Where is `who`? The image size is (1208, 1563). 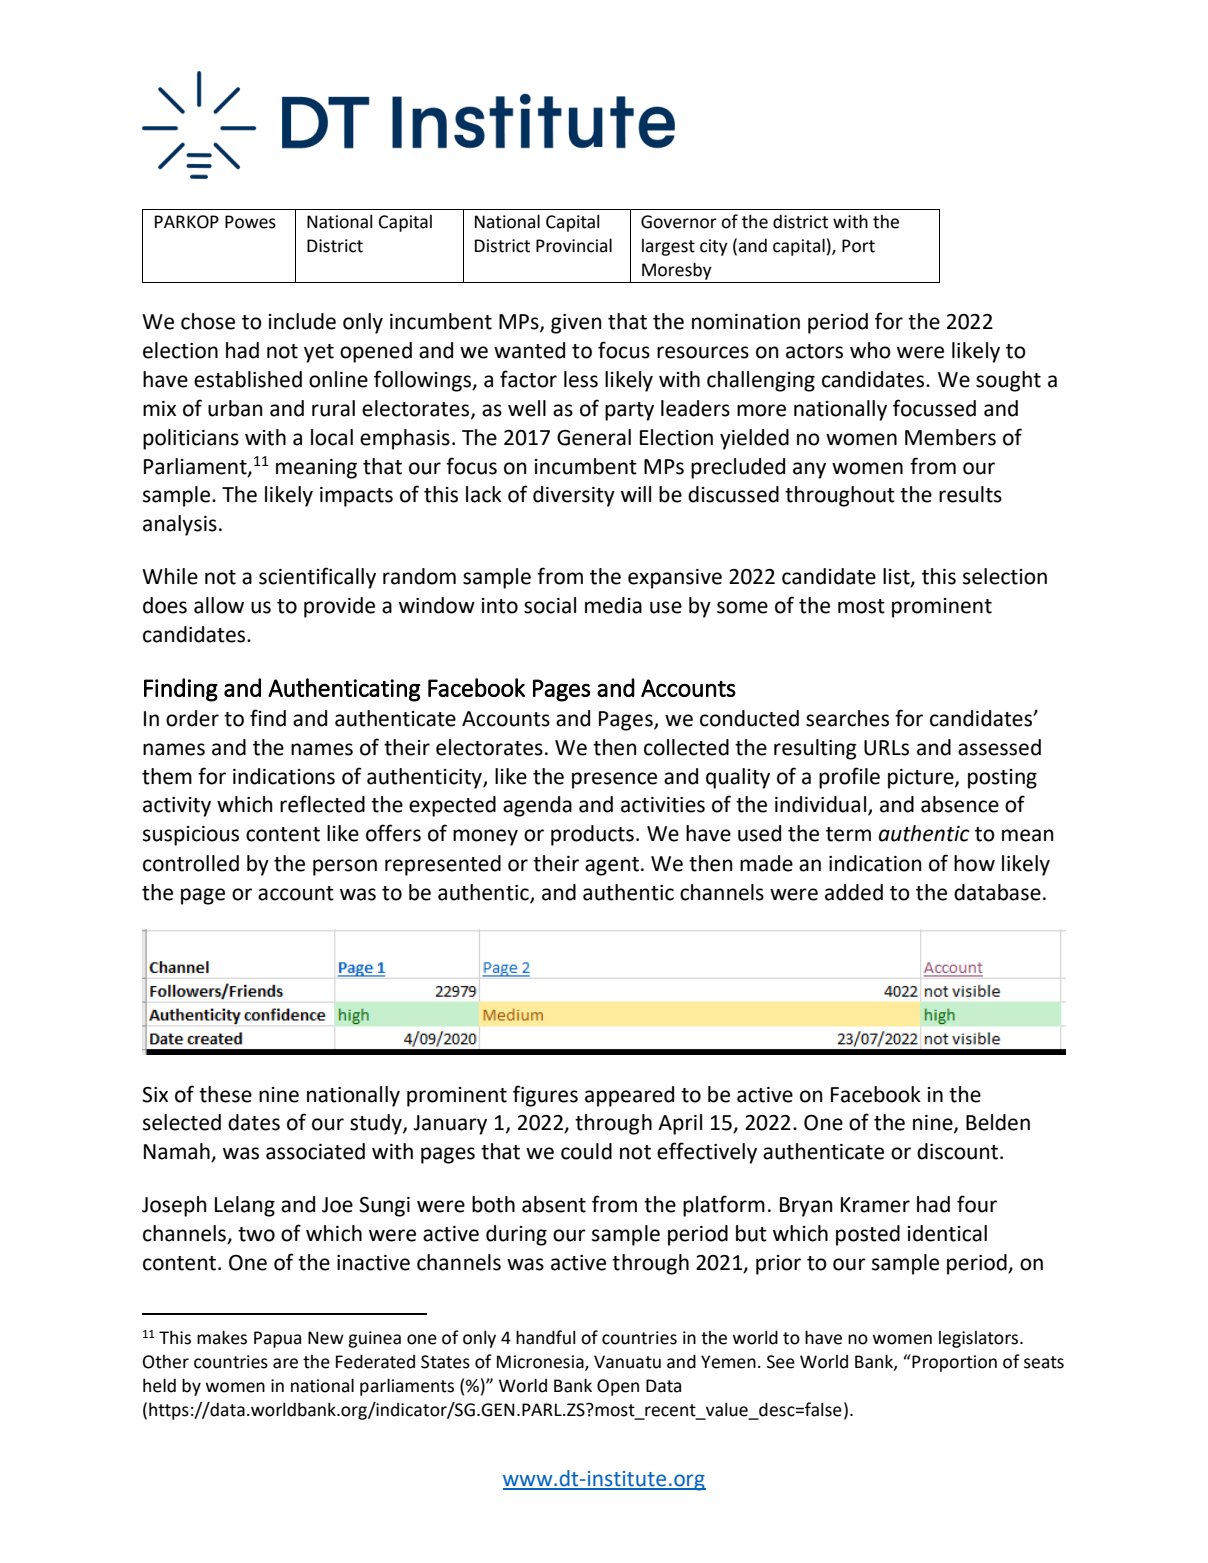 who is located at coordinates (870, 350).
